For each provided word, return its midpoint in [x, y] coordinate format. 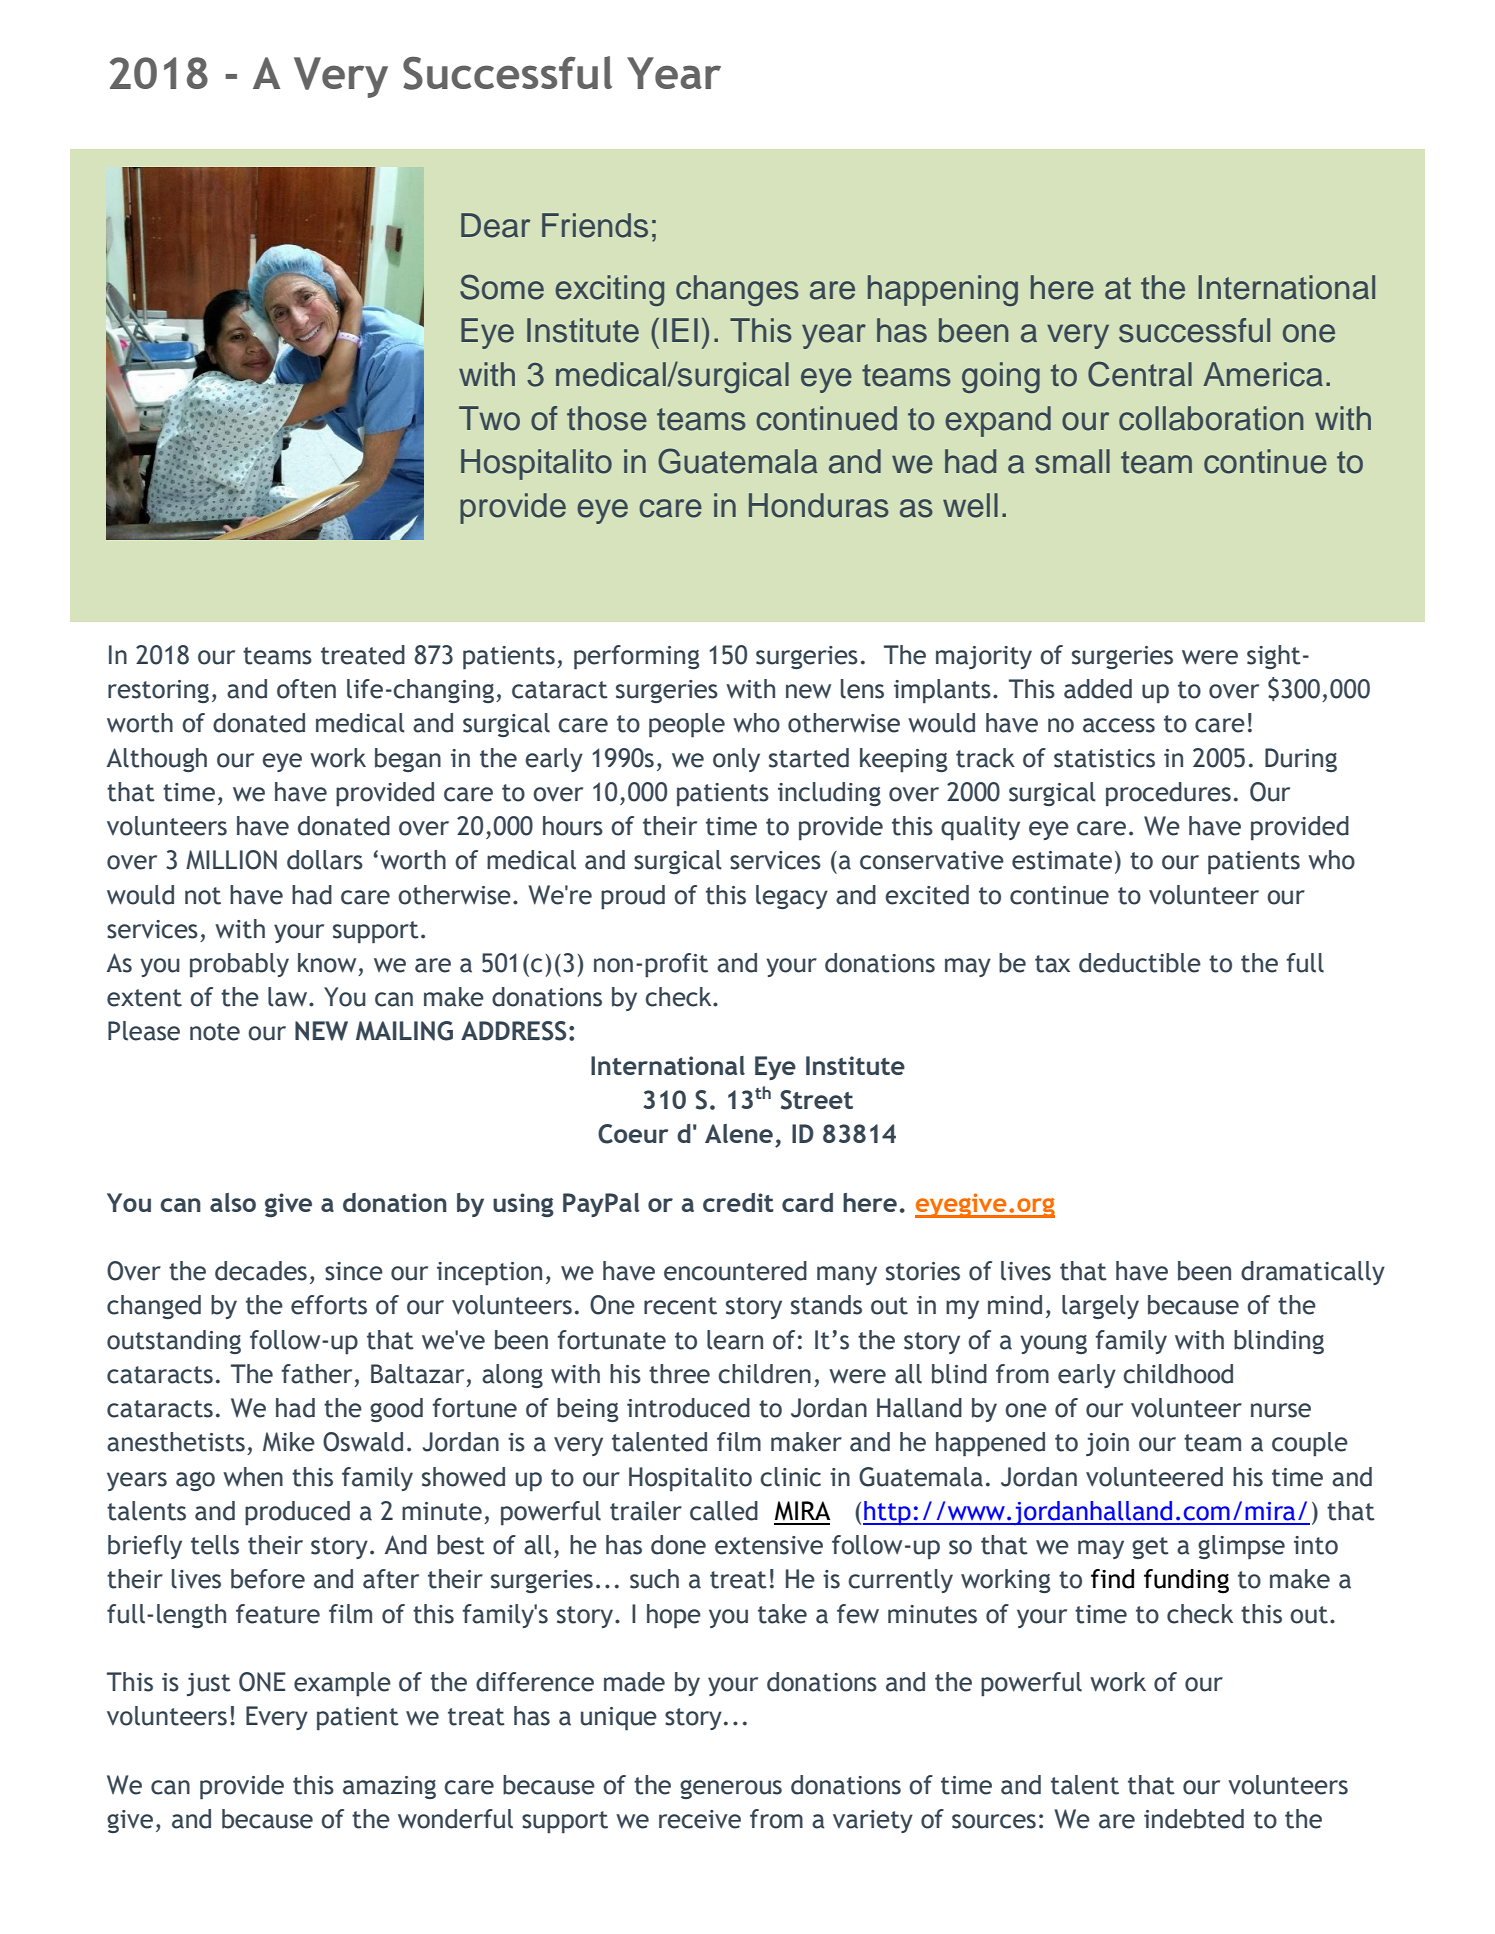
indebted [1194, 1819]
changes [737, 290]
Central [1140, 374]
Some [502, 287]
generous [731, 1789]
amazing [389, 1787]
